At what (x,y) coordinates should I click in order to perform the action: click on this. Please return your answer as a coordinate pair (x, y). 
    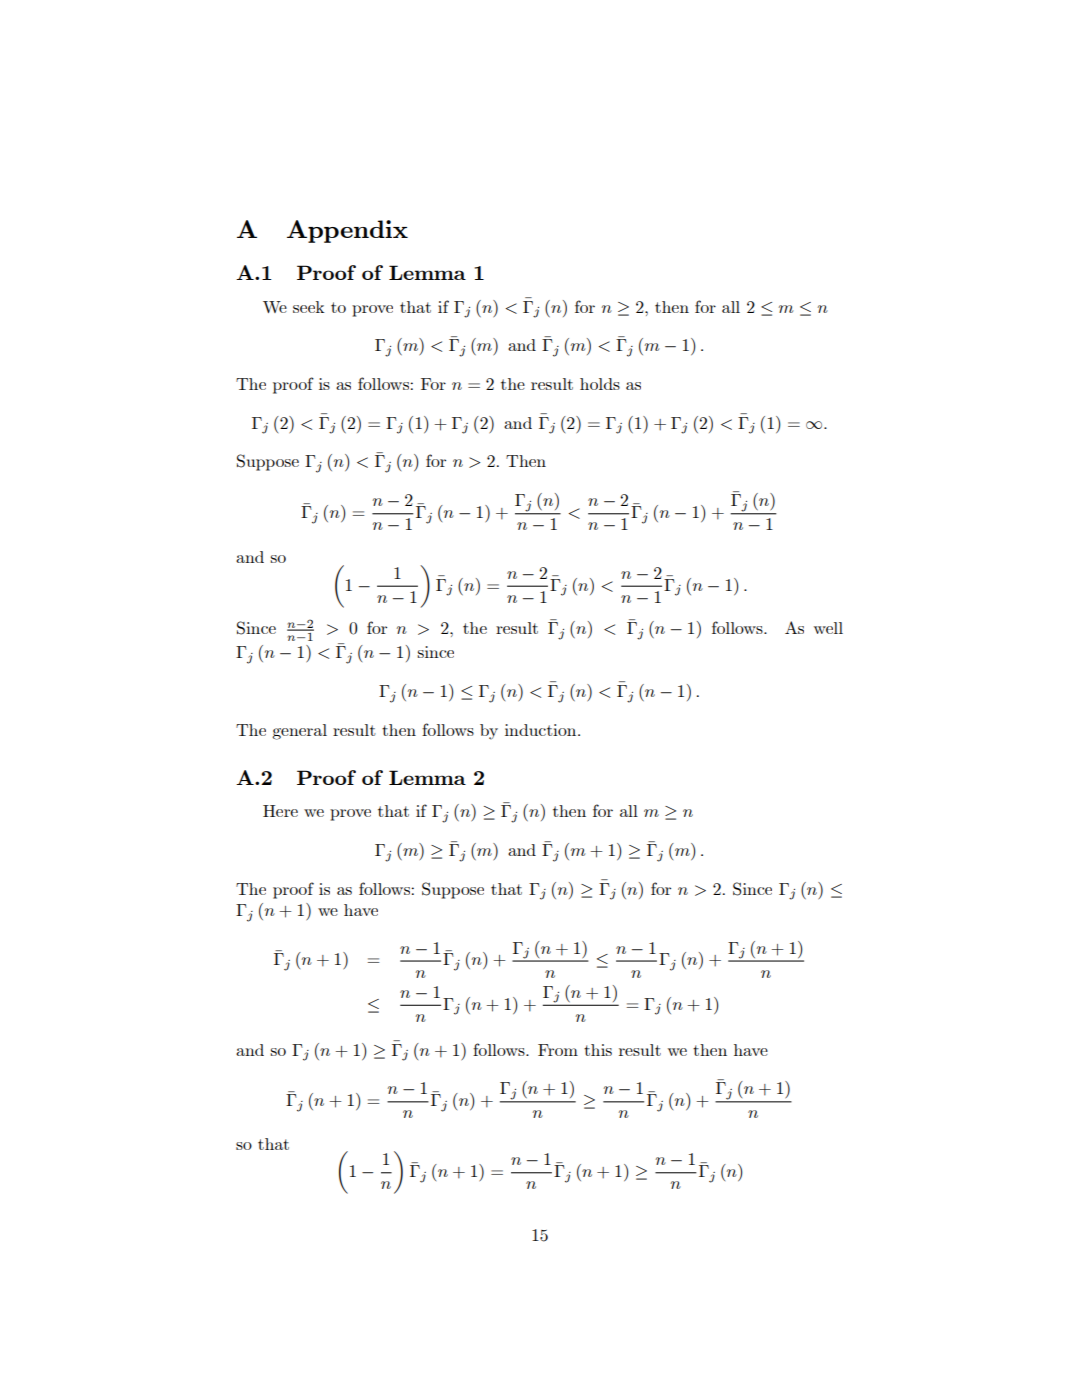
    Looking at the image, I should click on (598, 1050).
